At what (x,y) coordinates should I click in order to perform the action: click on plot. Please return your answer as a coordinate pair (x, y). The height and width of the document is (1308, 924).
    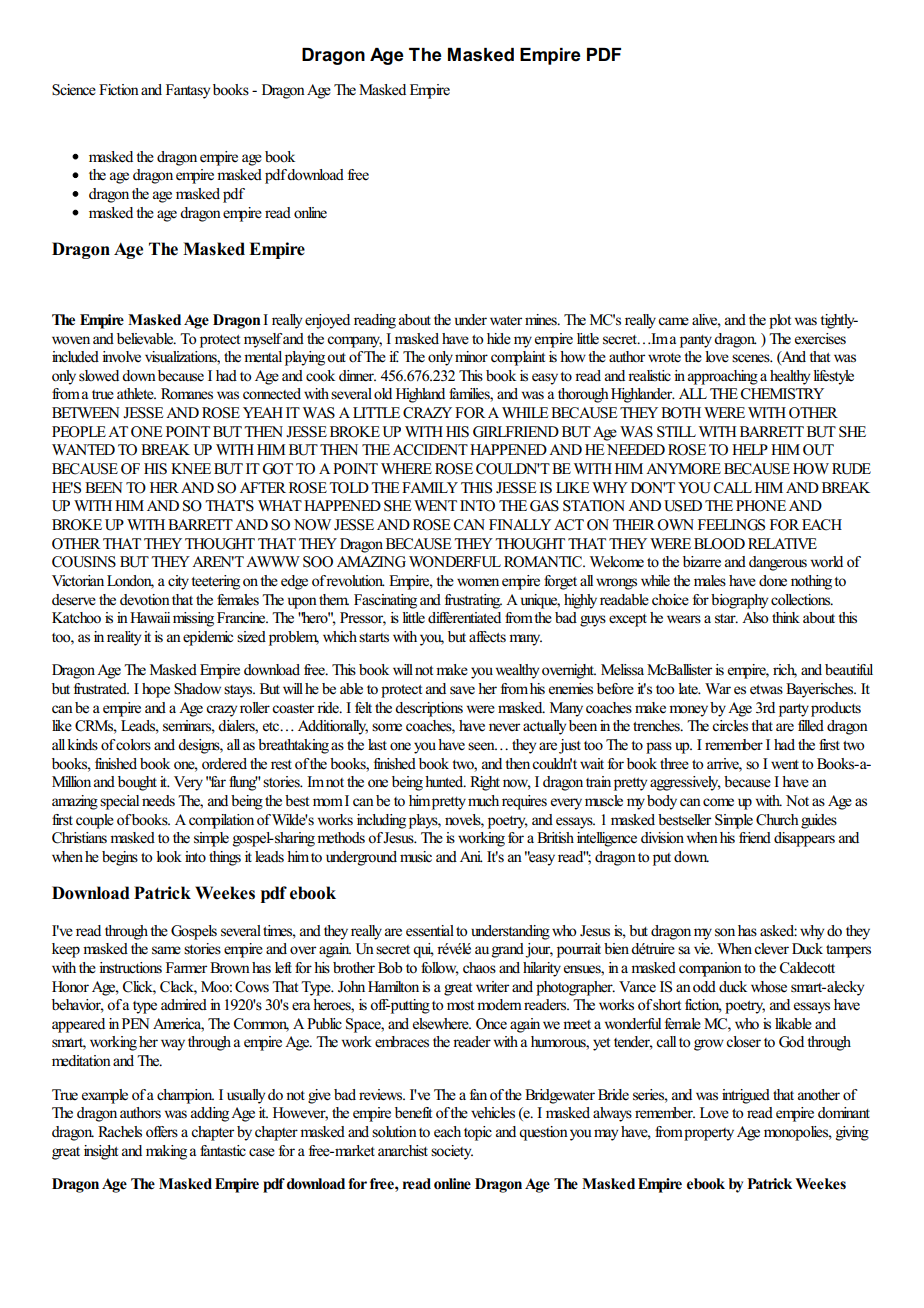
    Looking at the image, I should click on (780, 321).
